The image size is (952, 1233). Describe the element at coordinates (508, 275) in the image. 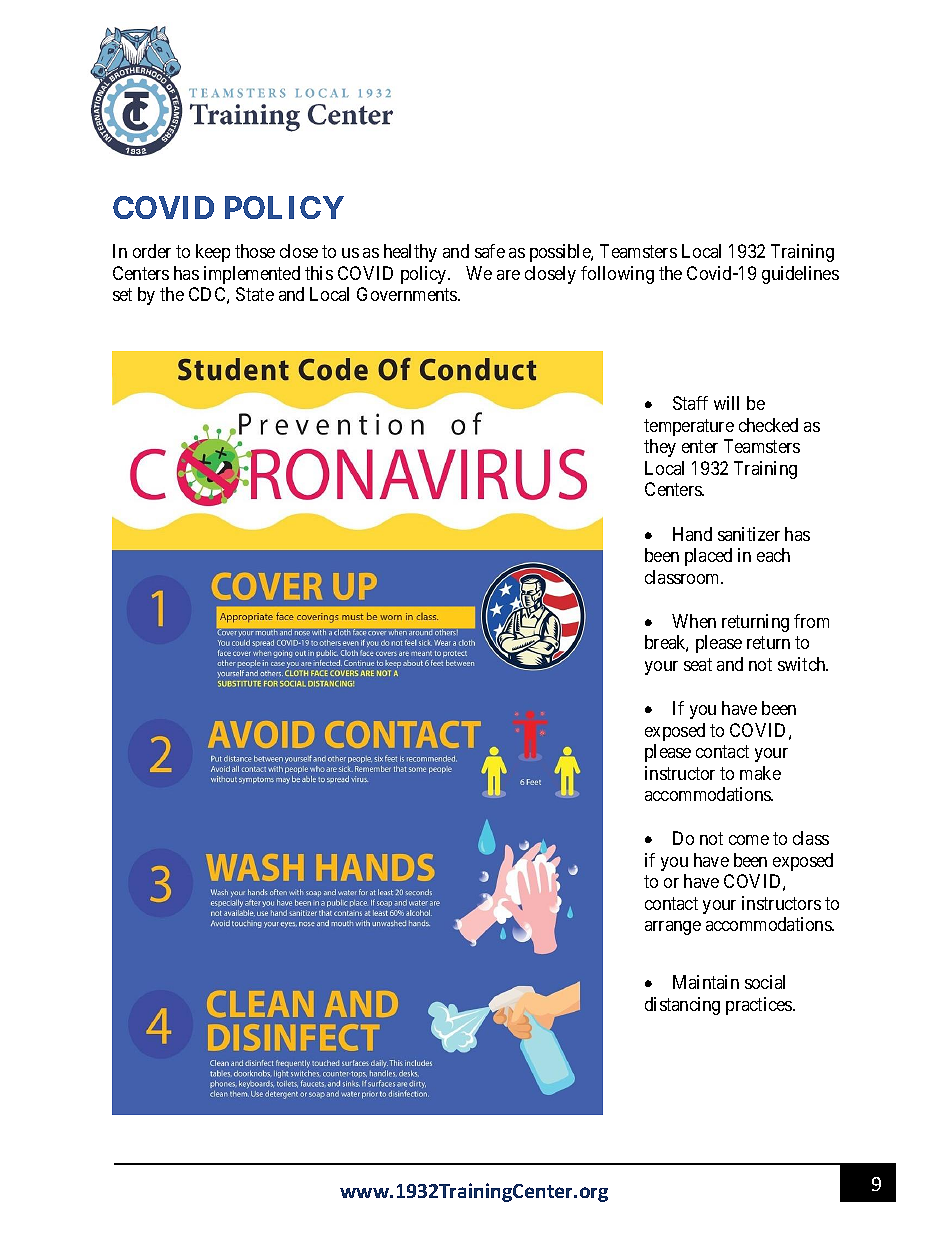

I see `are` at that location.
